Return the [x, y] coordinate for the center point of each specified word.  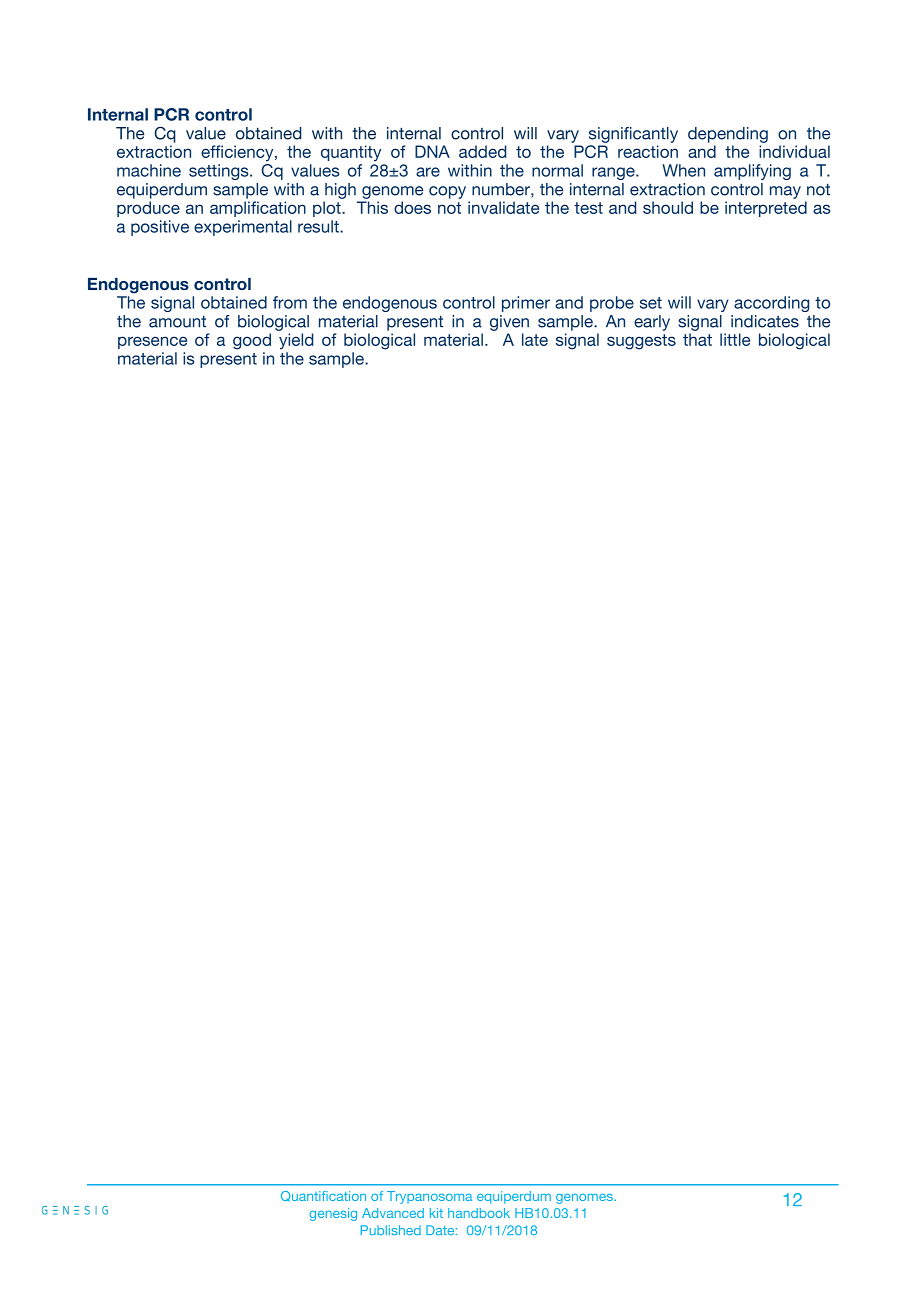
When [683, 170]
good [252, 341]
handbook [479, 1213]
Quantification [323, 1196]
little [735, 339]
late [535, 339]
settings [220, 172]
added [482, 151]
